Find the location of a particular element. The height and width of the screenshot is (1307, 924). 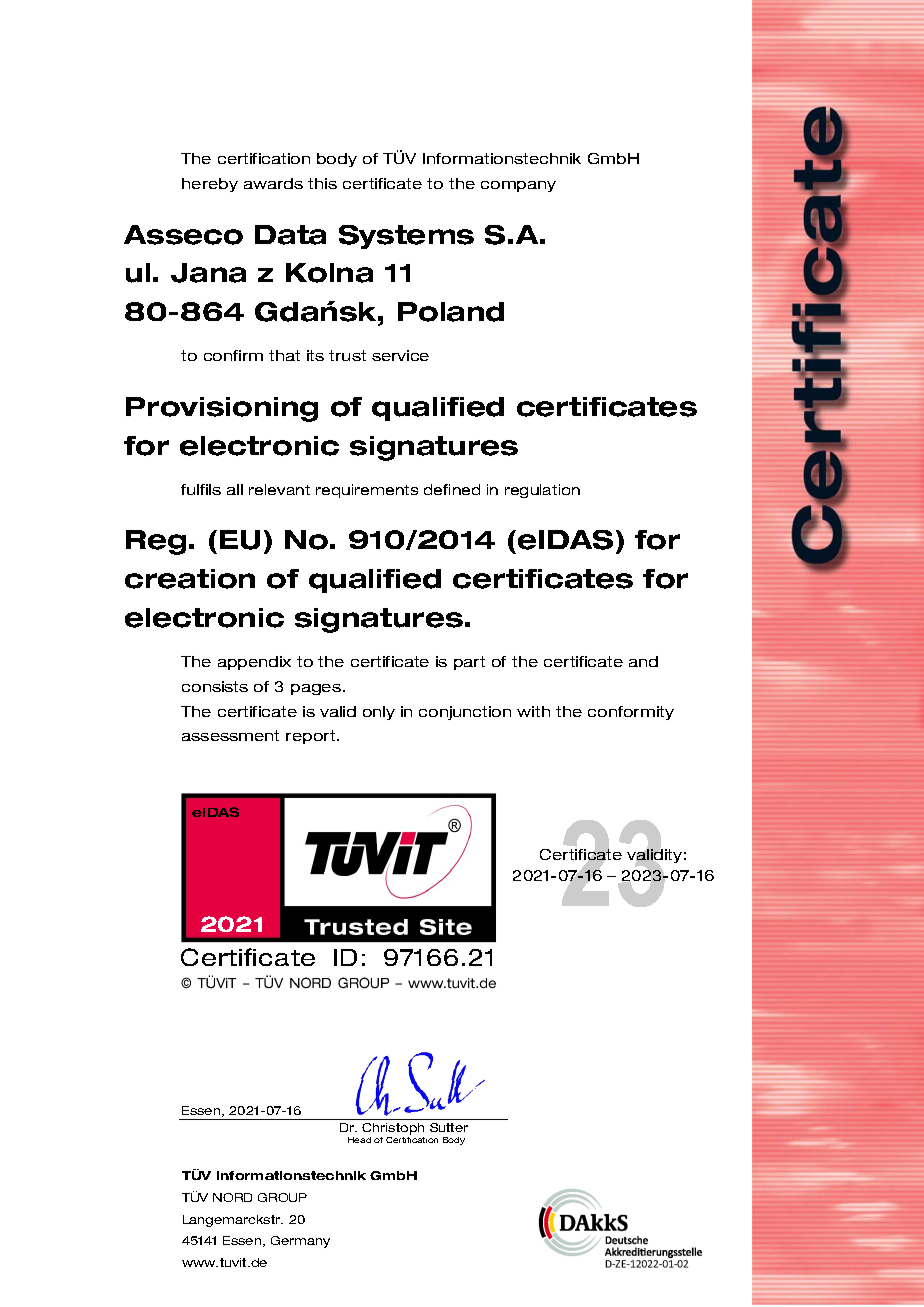

only is located at coordinates (379, 713).
